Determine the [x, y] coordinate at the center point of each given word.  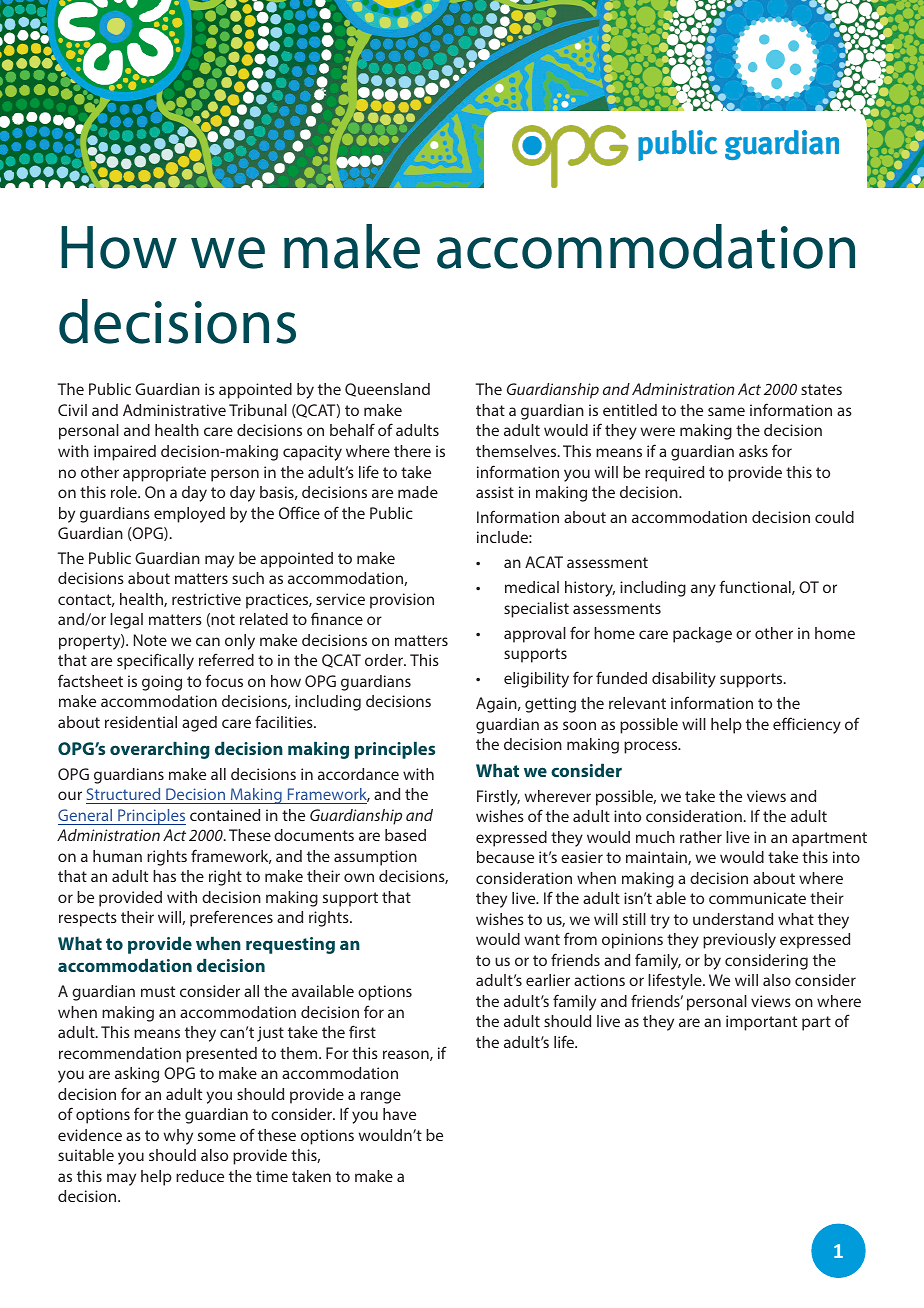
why [178, 1137]
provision [402, 601]
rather [701, 837]
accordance [358, 774]
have [399, 1114]
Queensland [387, 390]
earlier [548, 980]
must [158, 991]
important [761, 1023]
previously [739, 941]
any [703, 590]
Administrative [174, 410]
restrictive [206, 599]
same [726, 411]
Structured [123, 794]
